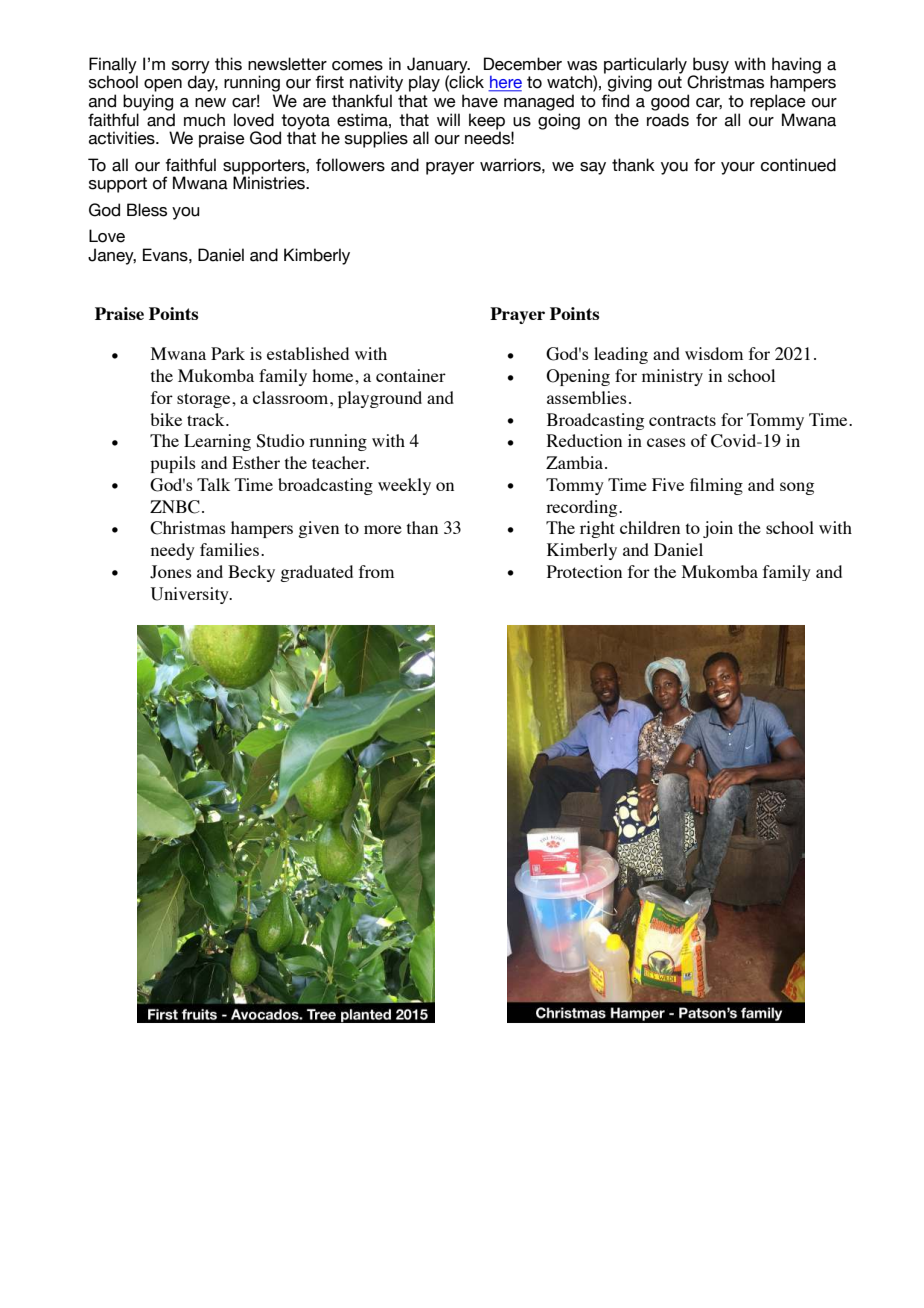 This screenshot has height=1308, width=924. Describe the element at coordinates (171, 572) in the screenshot. I see `Jones` at that location.
